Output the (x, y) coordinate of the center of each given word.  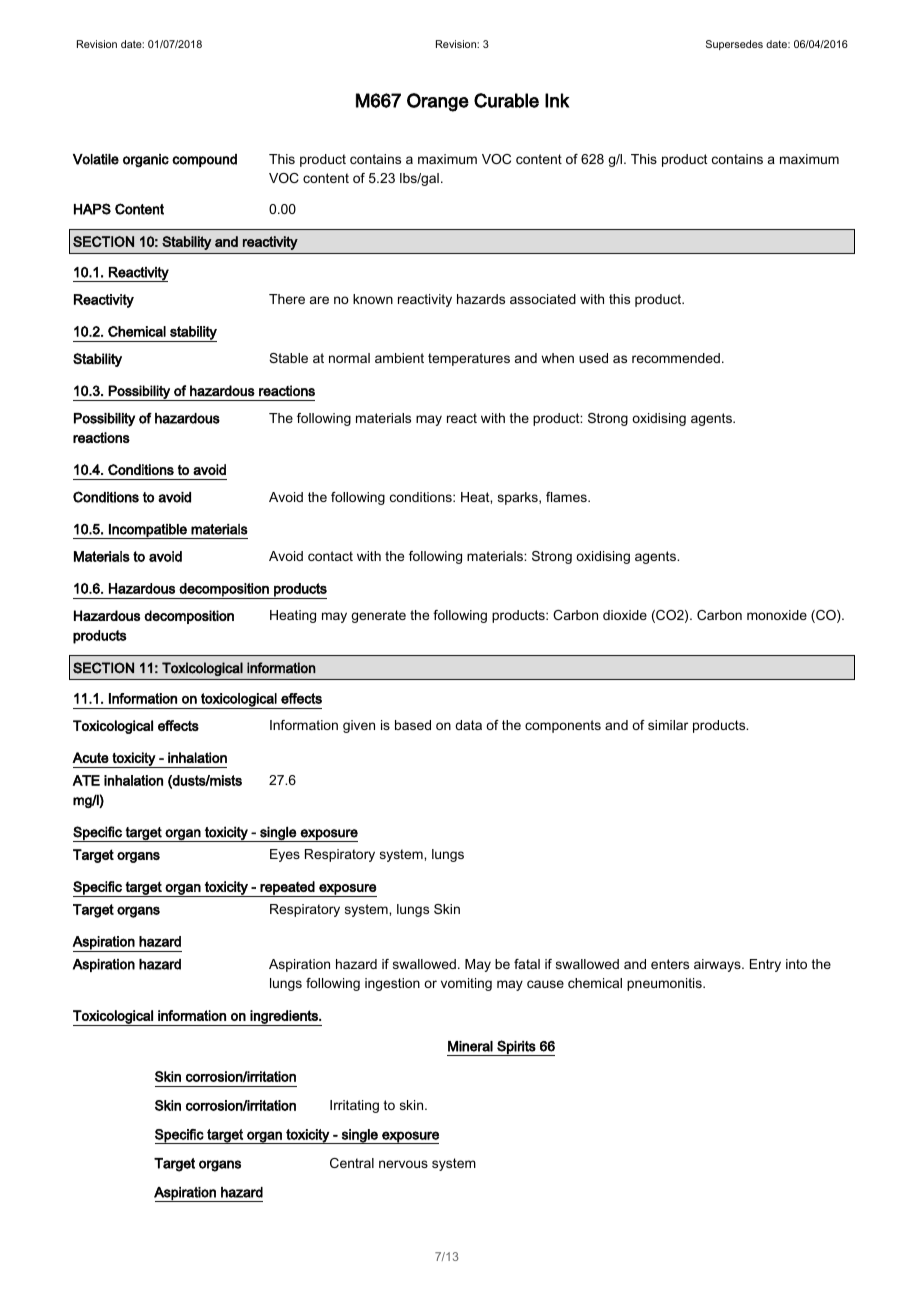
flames (567, 497)
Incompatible (148, 531)
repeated (287, 889)
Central (352, 1163)
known (373, 299)
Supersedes (734, 45)
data (468, 725)
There (287, 299)
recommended (676, 358)
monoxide (777, 615)
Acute (90, 757)
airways (718, 965)
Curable (506, 100)
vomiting (466, 984)
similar (668, 725)
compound (204, 160)
